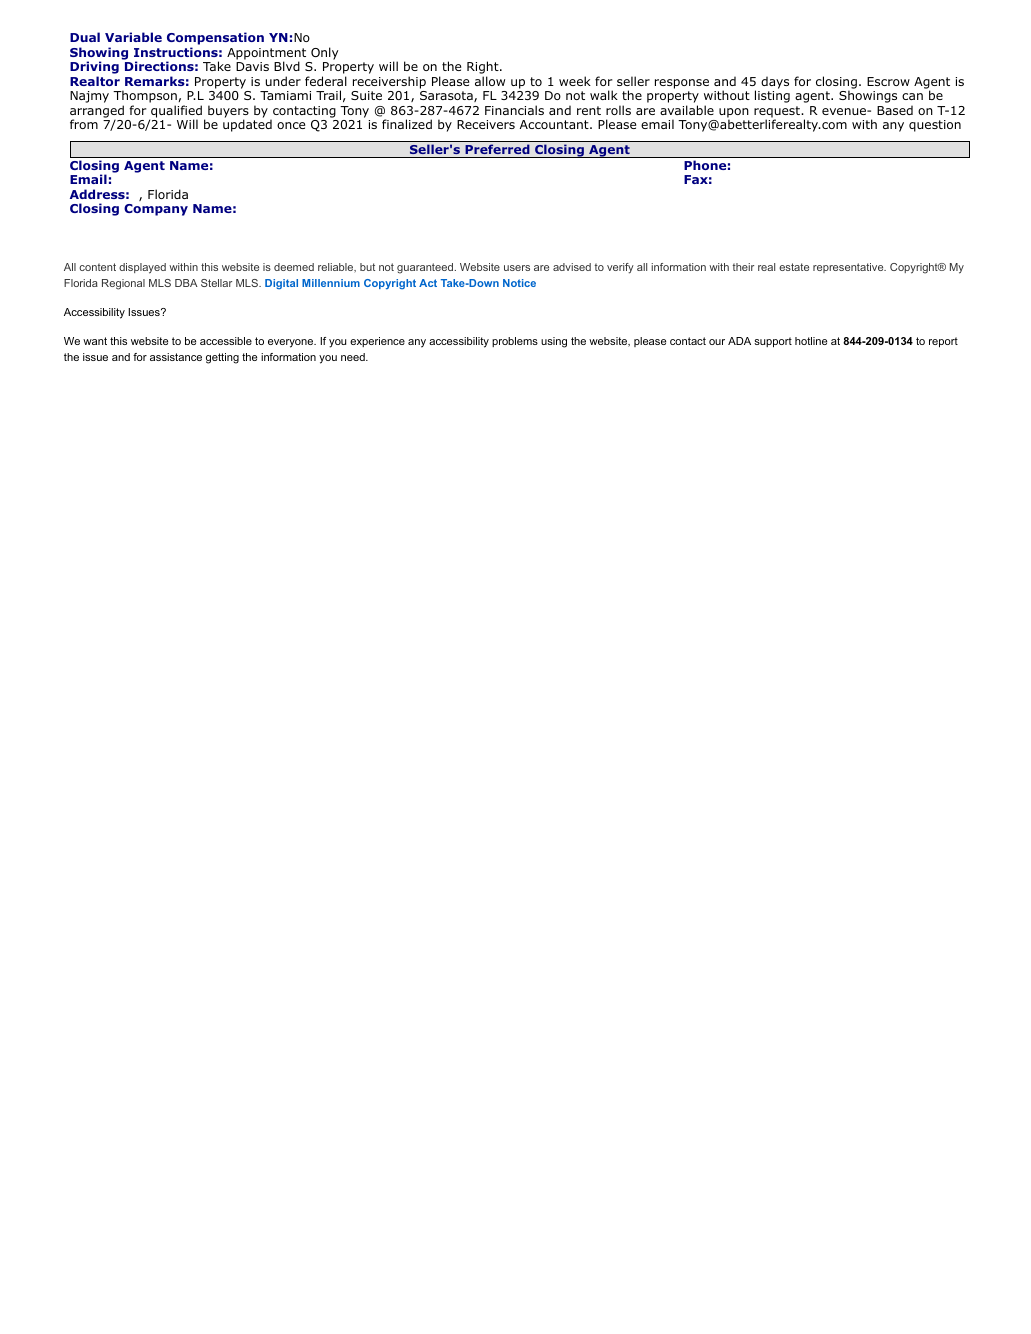  What do you see at coordinates (175, 112) in the screenshot?
I see `qualified` at bounding box center [175, 112].
